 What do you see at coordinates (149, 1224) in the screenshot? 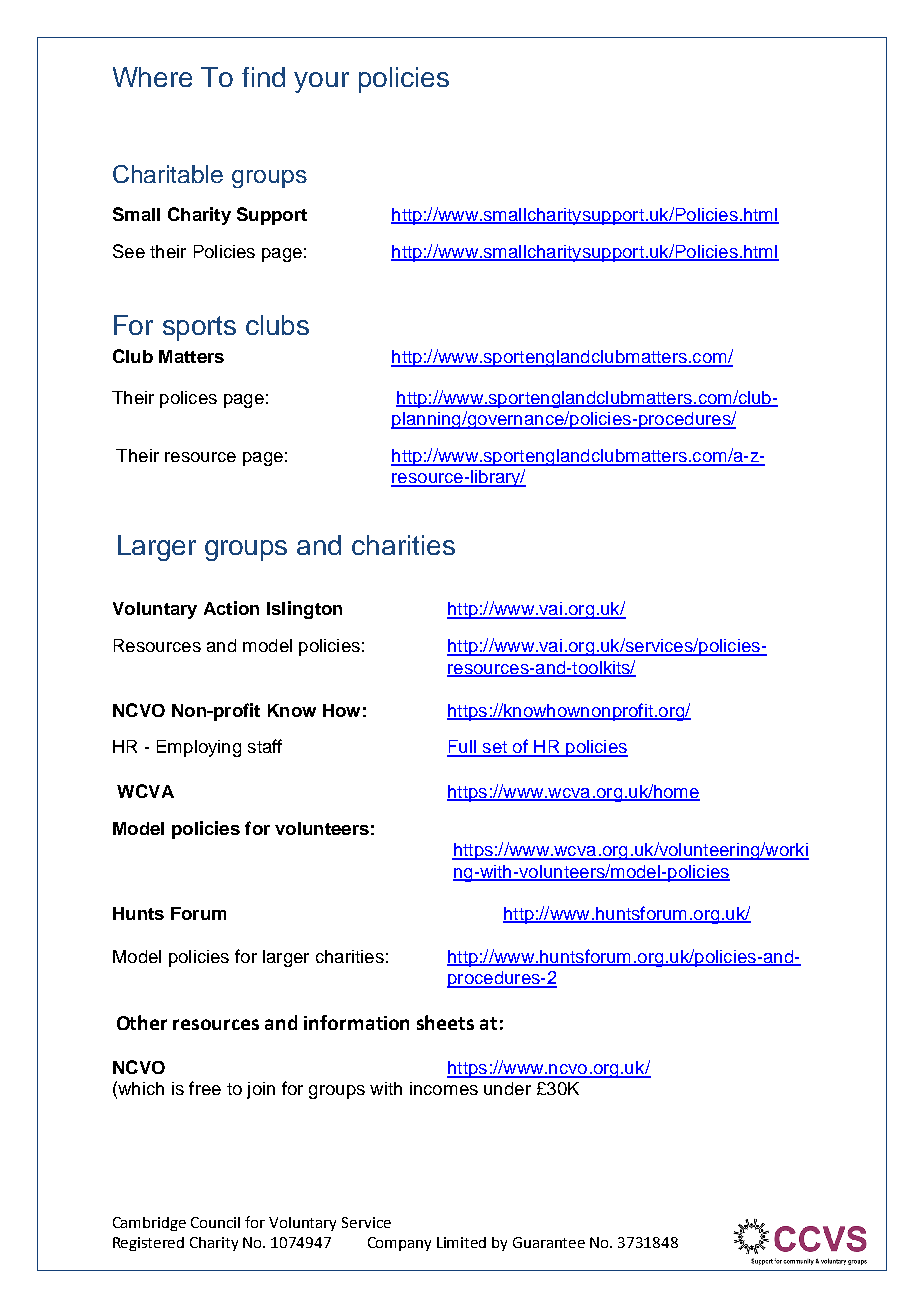
I see `Cambridge` at bounding box center [149, 1224].
